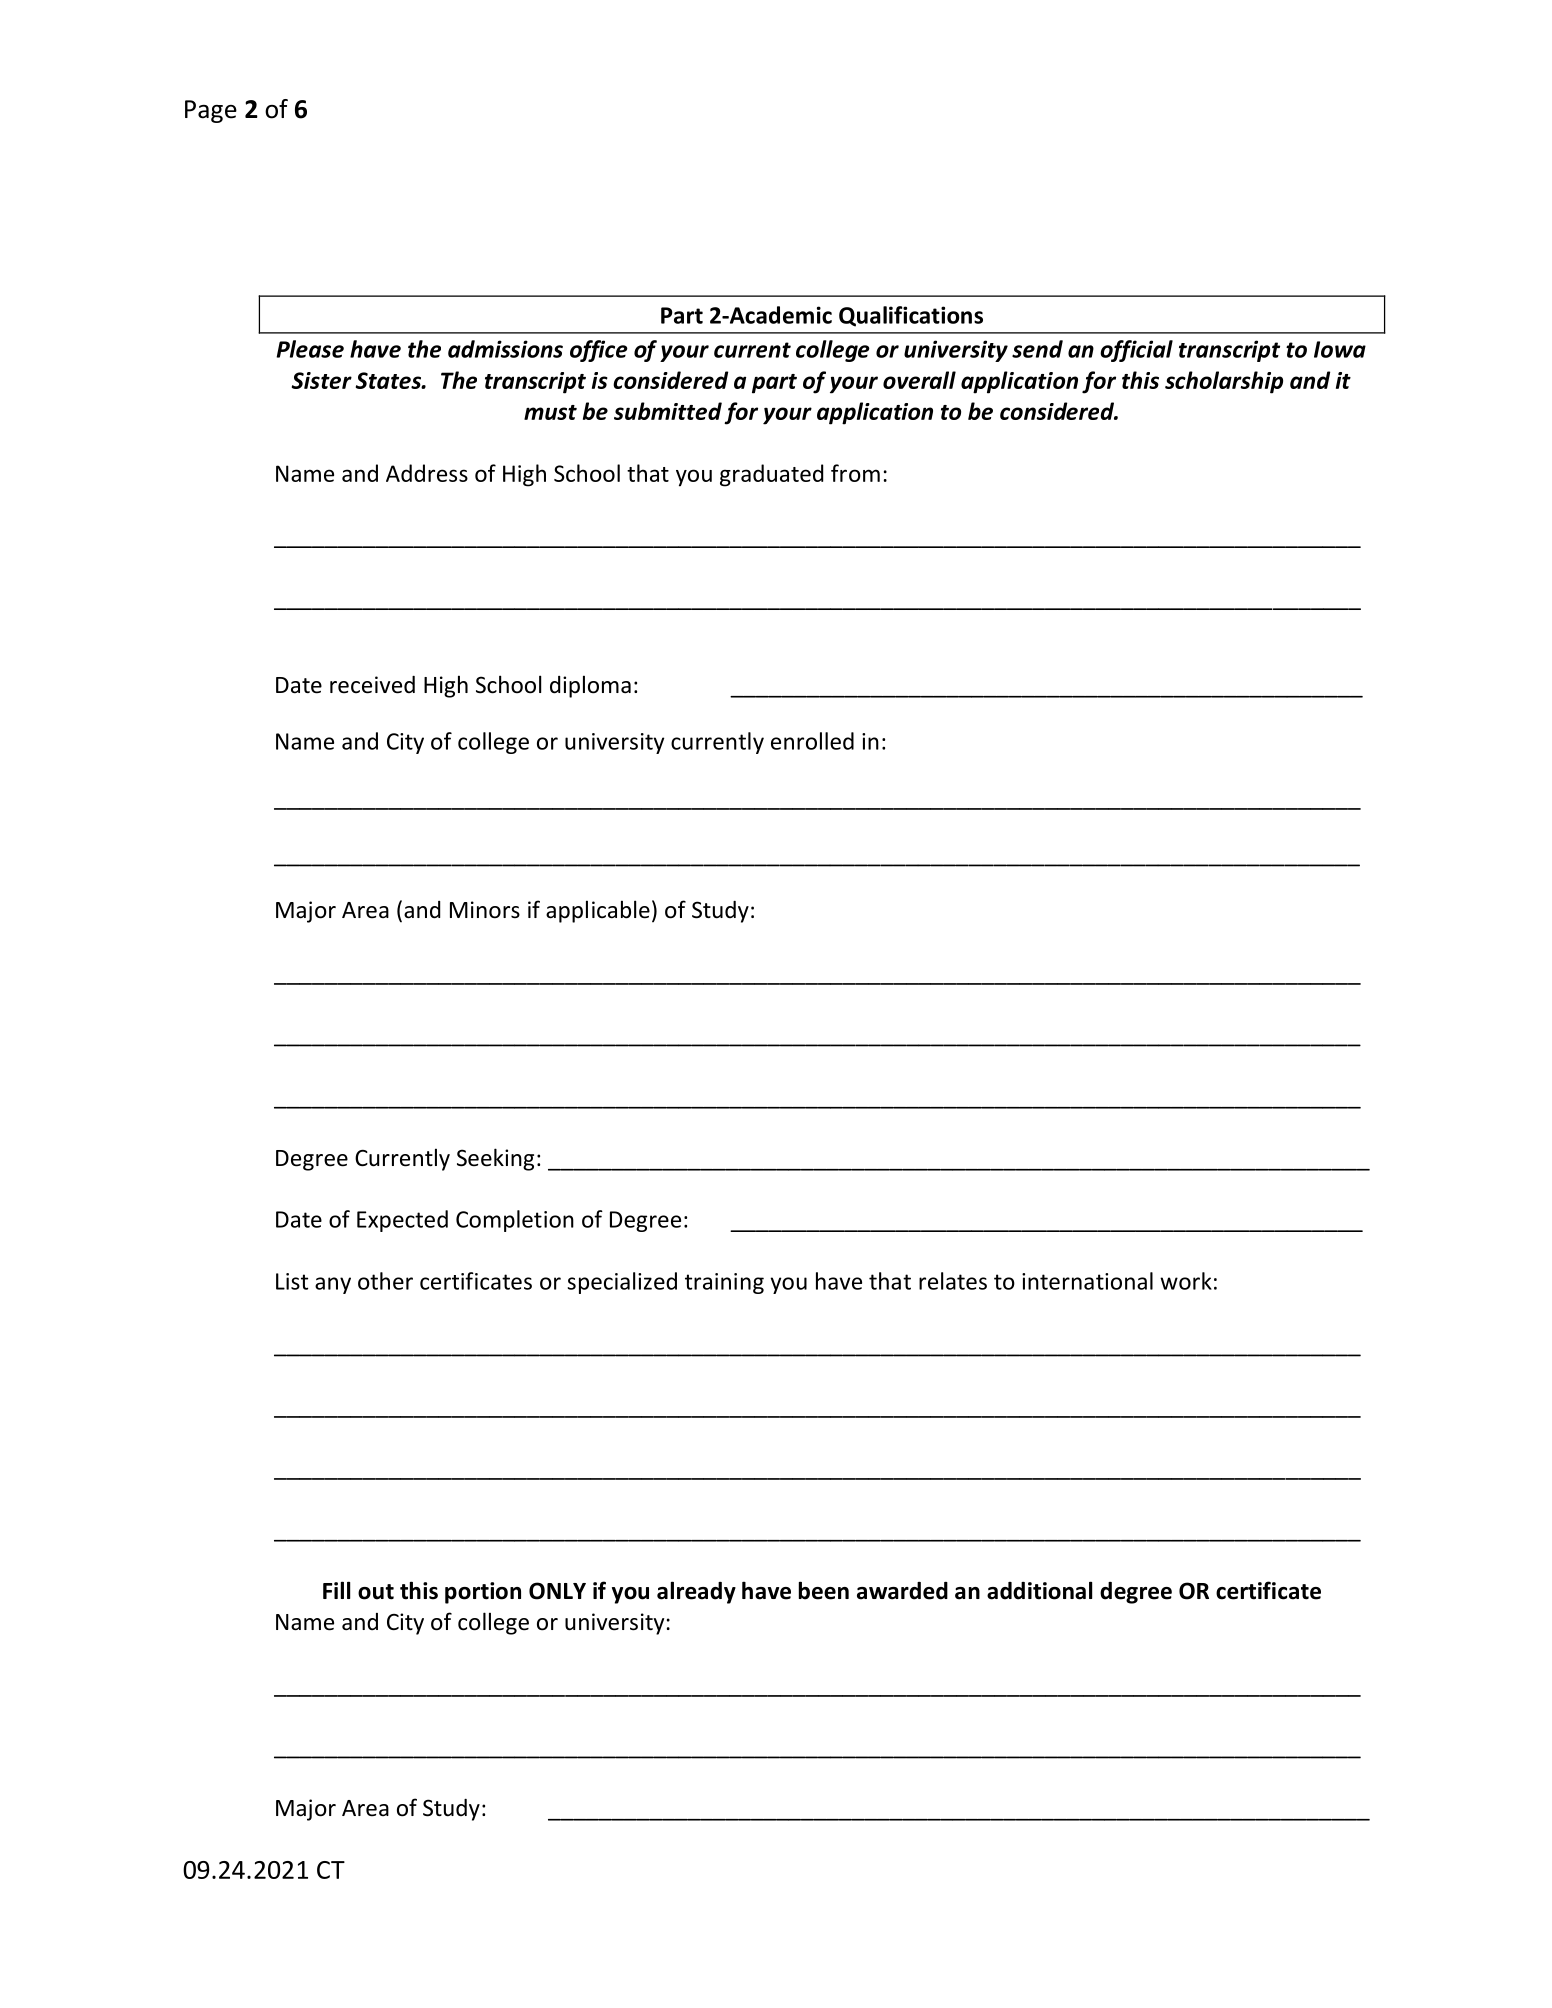 This screenshot has width=1552, height=2008. I want to click on Page, so click(211, 111).
